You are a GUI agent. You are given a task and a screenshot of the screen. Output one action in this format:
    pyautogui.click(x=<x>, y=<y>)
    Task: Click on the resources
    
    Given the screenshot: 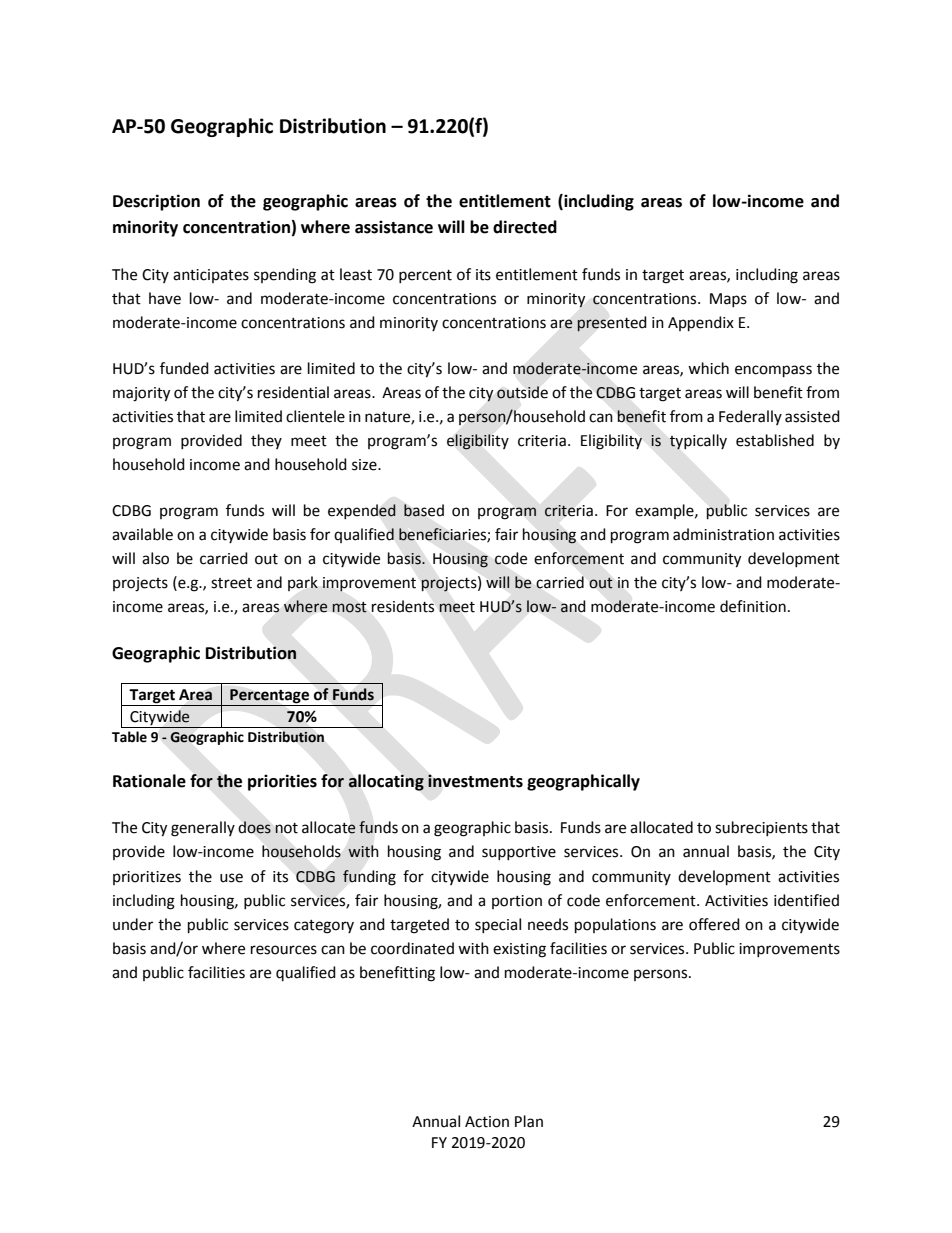 What is the action you would take?
    pyautogui.click(x=284, y=950)
